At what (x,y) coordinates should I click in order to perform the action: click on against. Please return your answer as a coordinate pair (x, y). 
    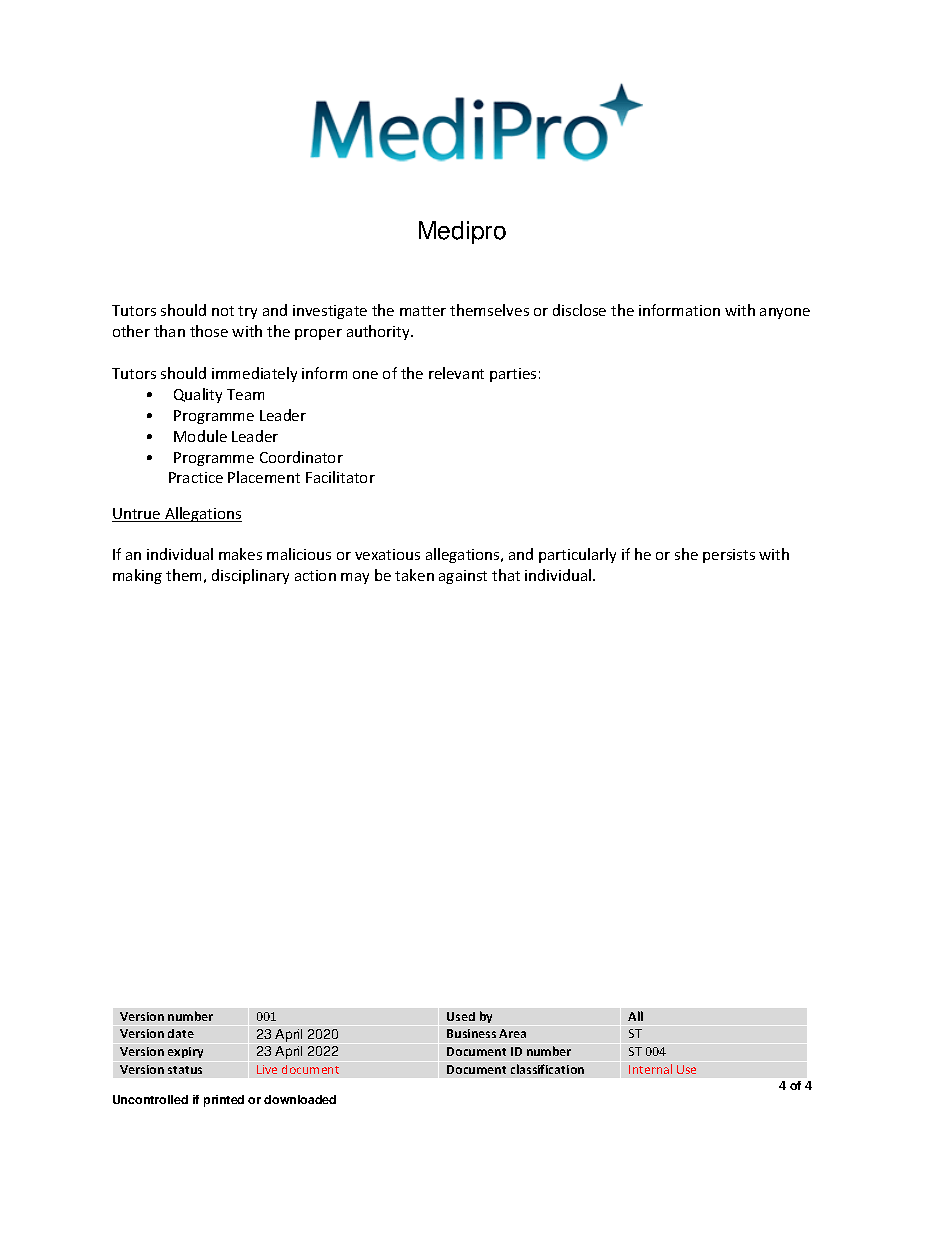
    Looking at the image, I should click on (463, 577).
